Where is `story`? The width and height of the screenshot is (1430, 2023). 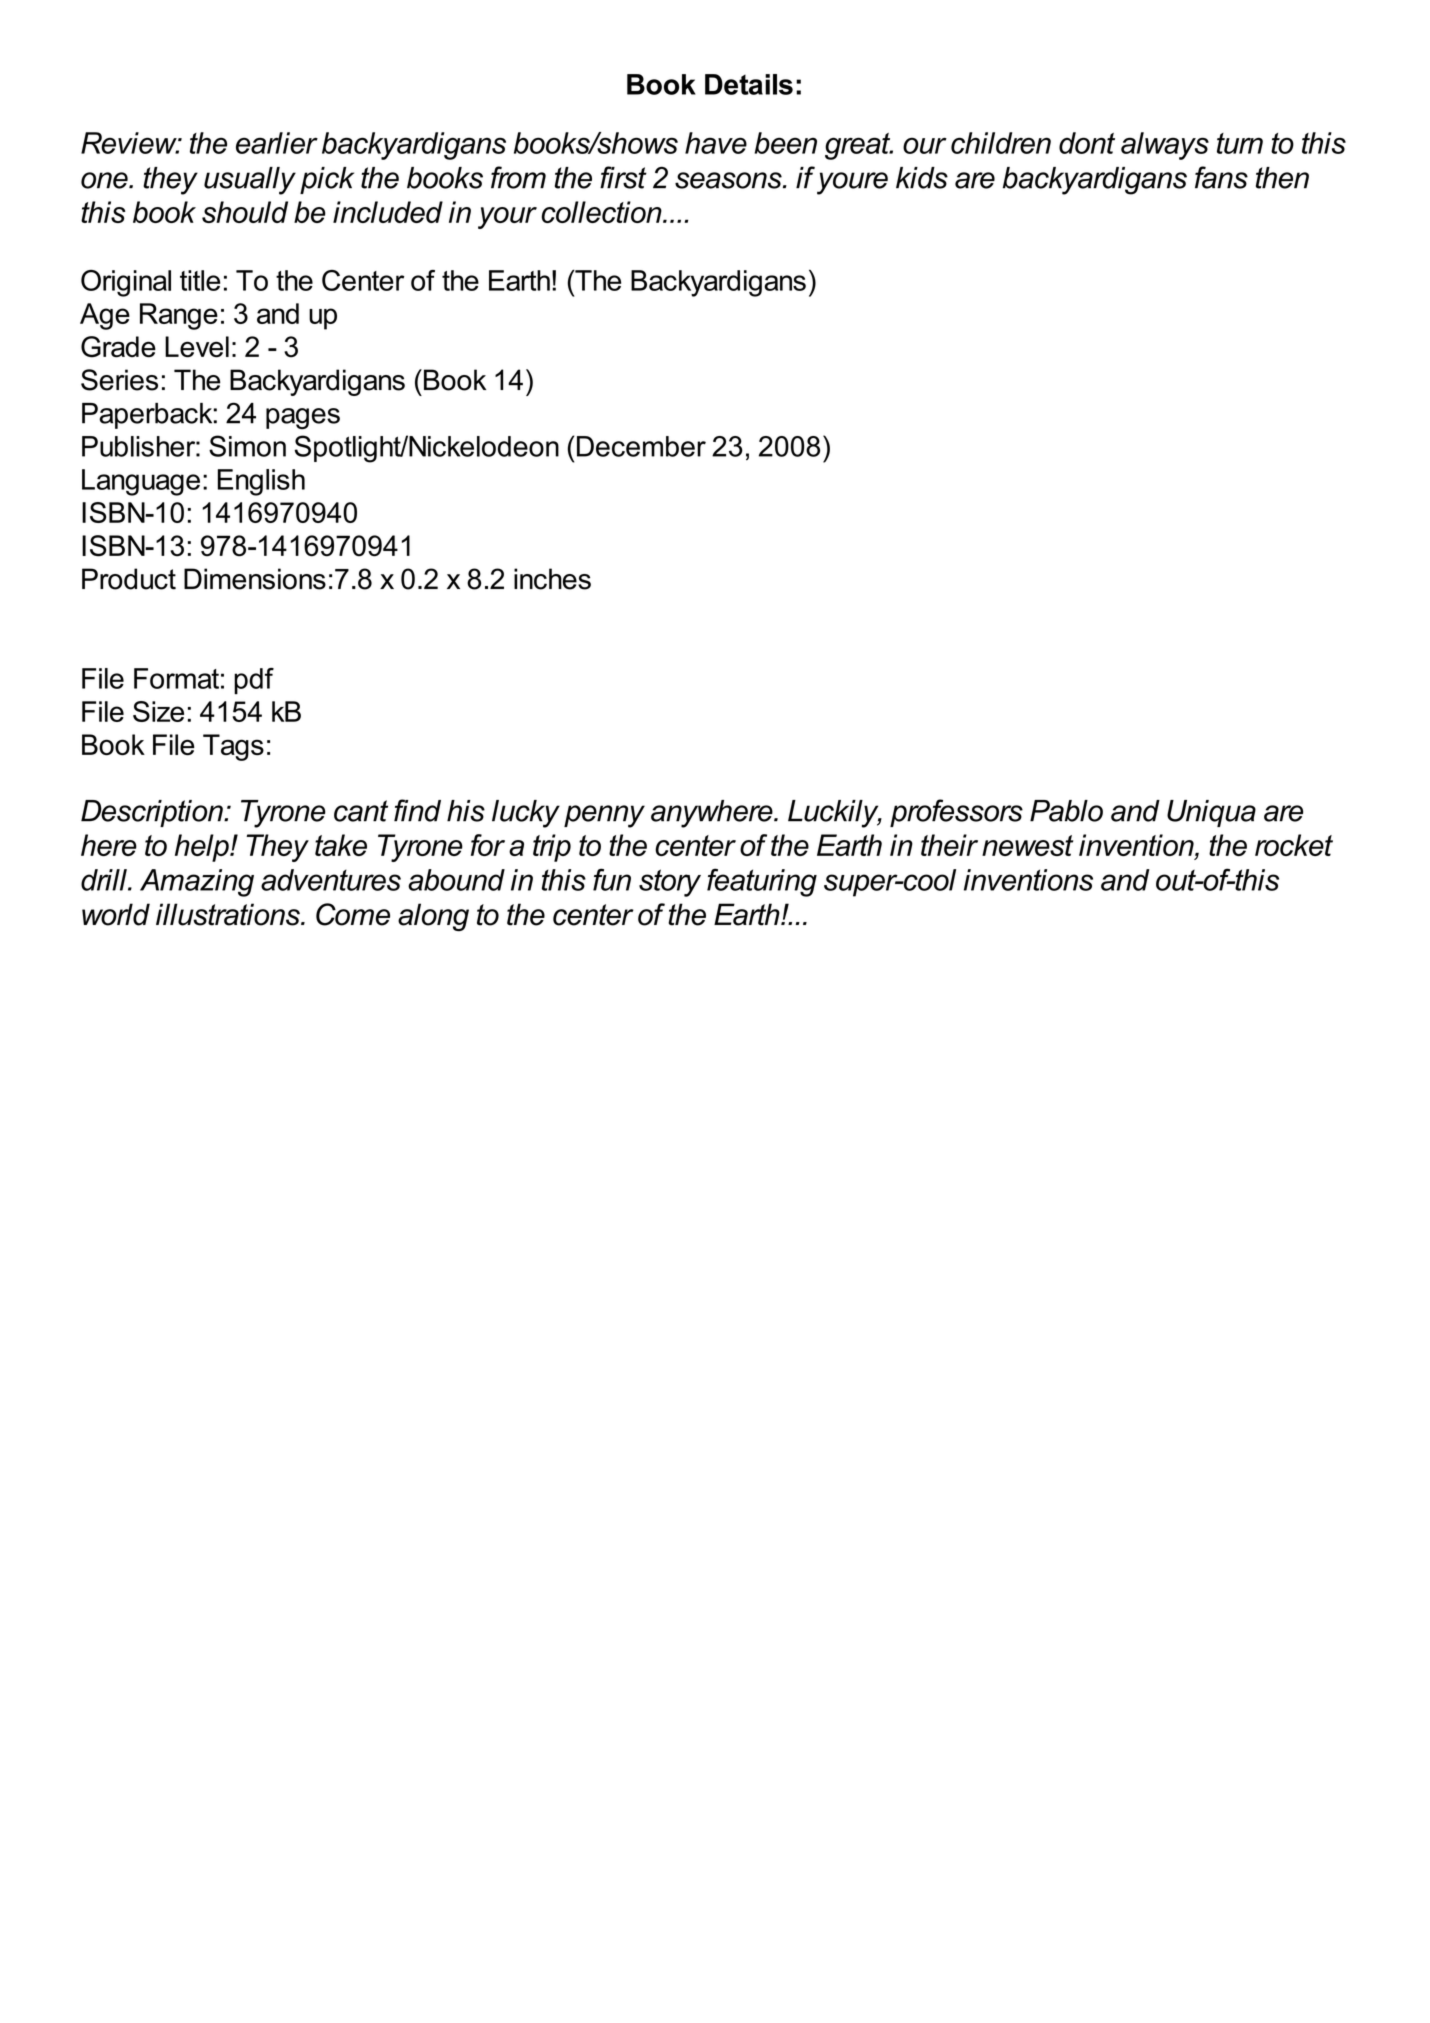
story is located at coordinates (670, 883).
